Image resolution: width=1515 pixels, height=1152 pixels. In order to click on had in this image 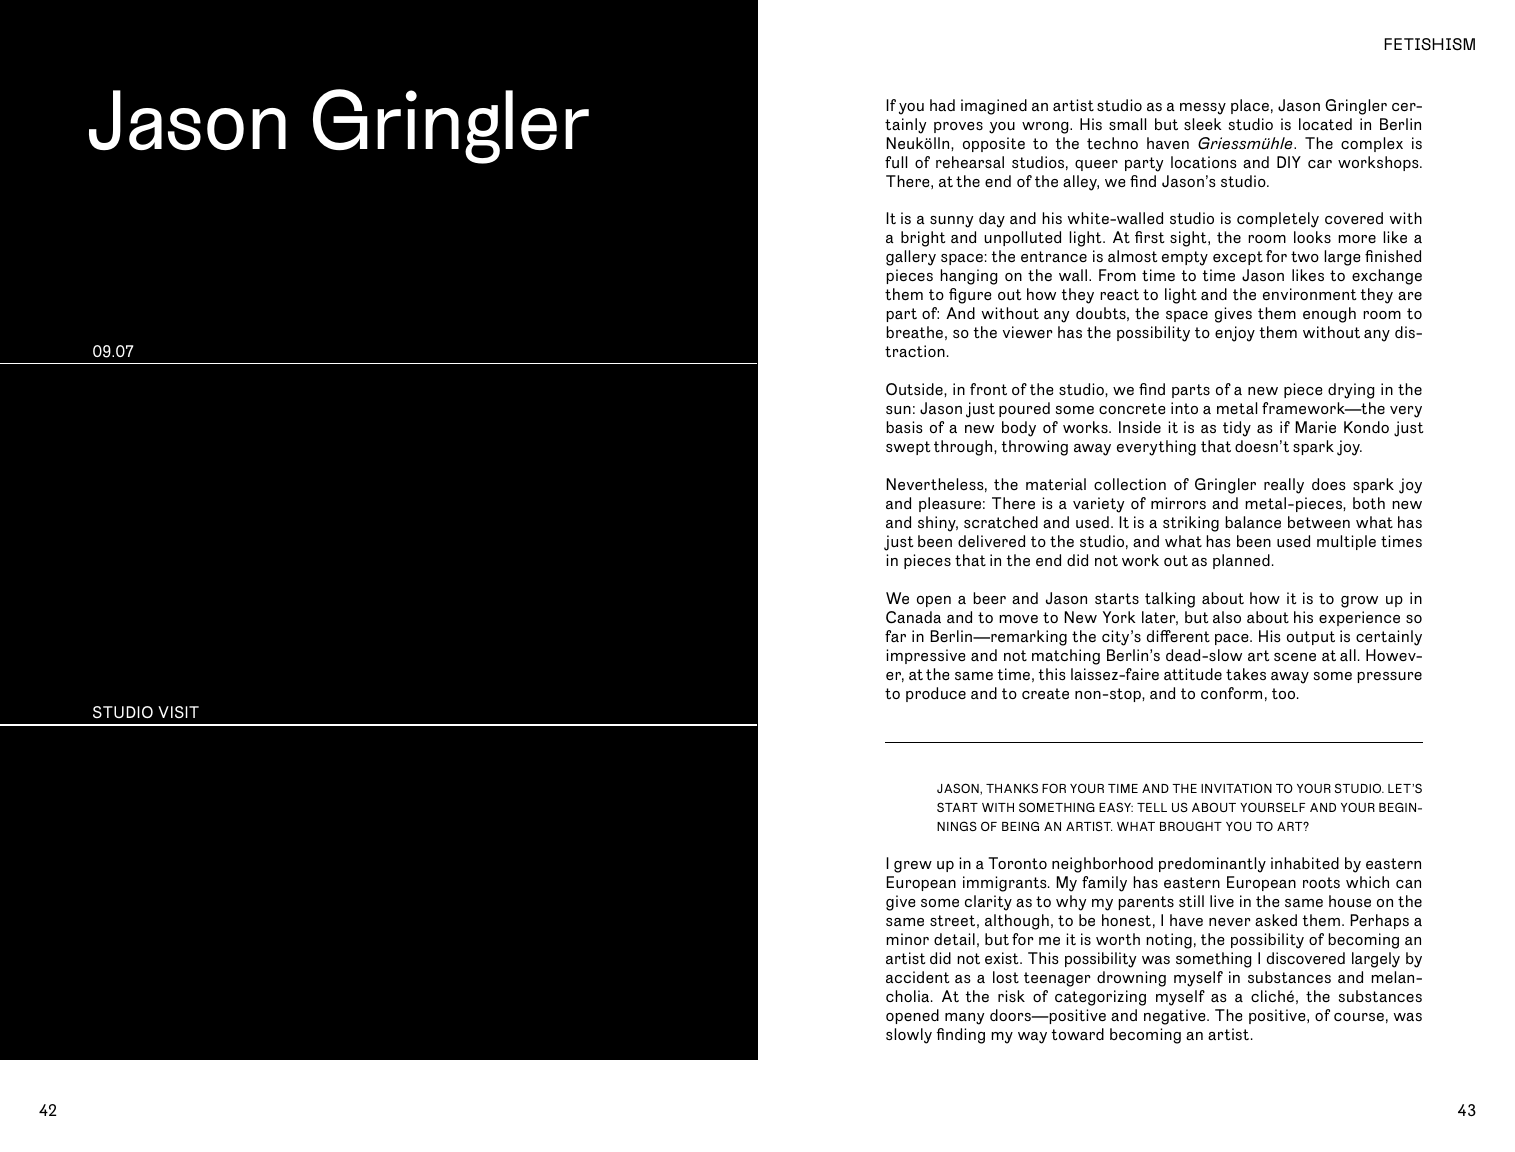, I will do `click(942, 105)`.
